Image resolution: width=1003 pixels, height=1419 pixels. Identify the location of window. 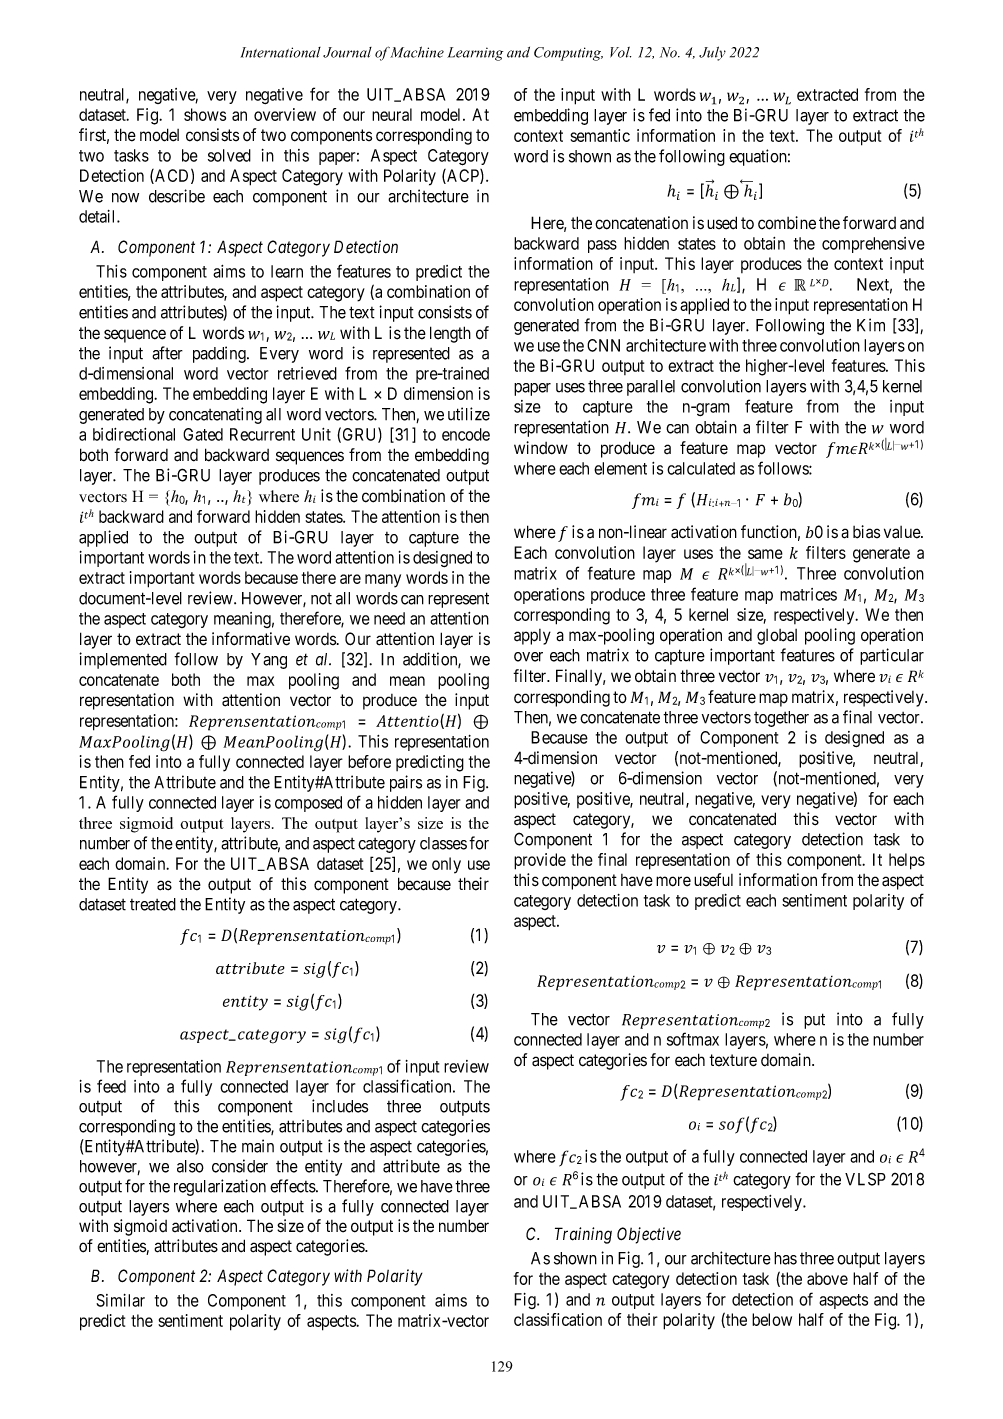
(541, 448).
